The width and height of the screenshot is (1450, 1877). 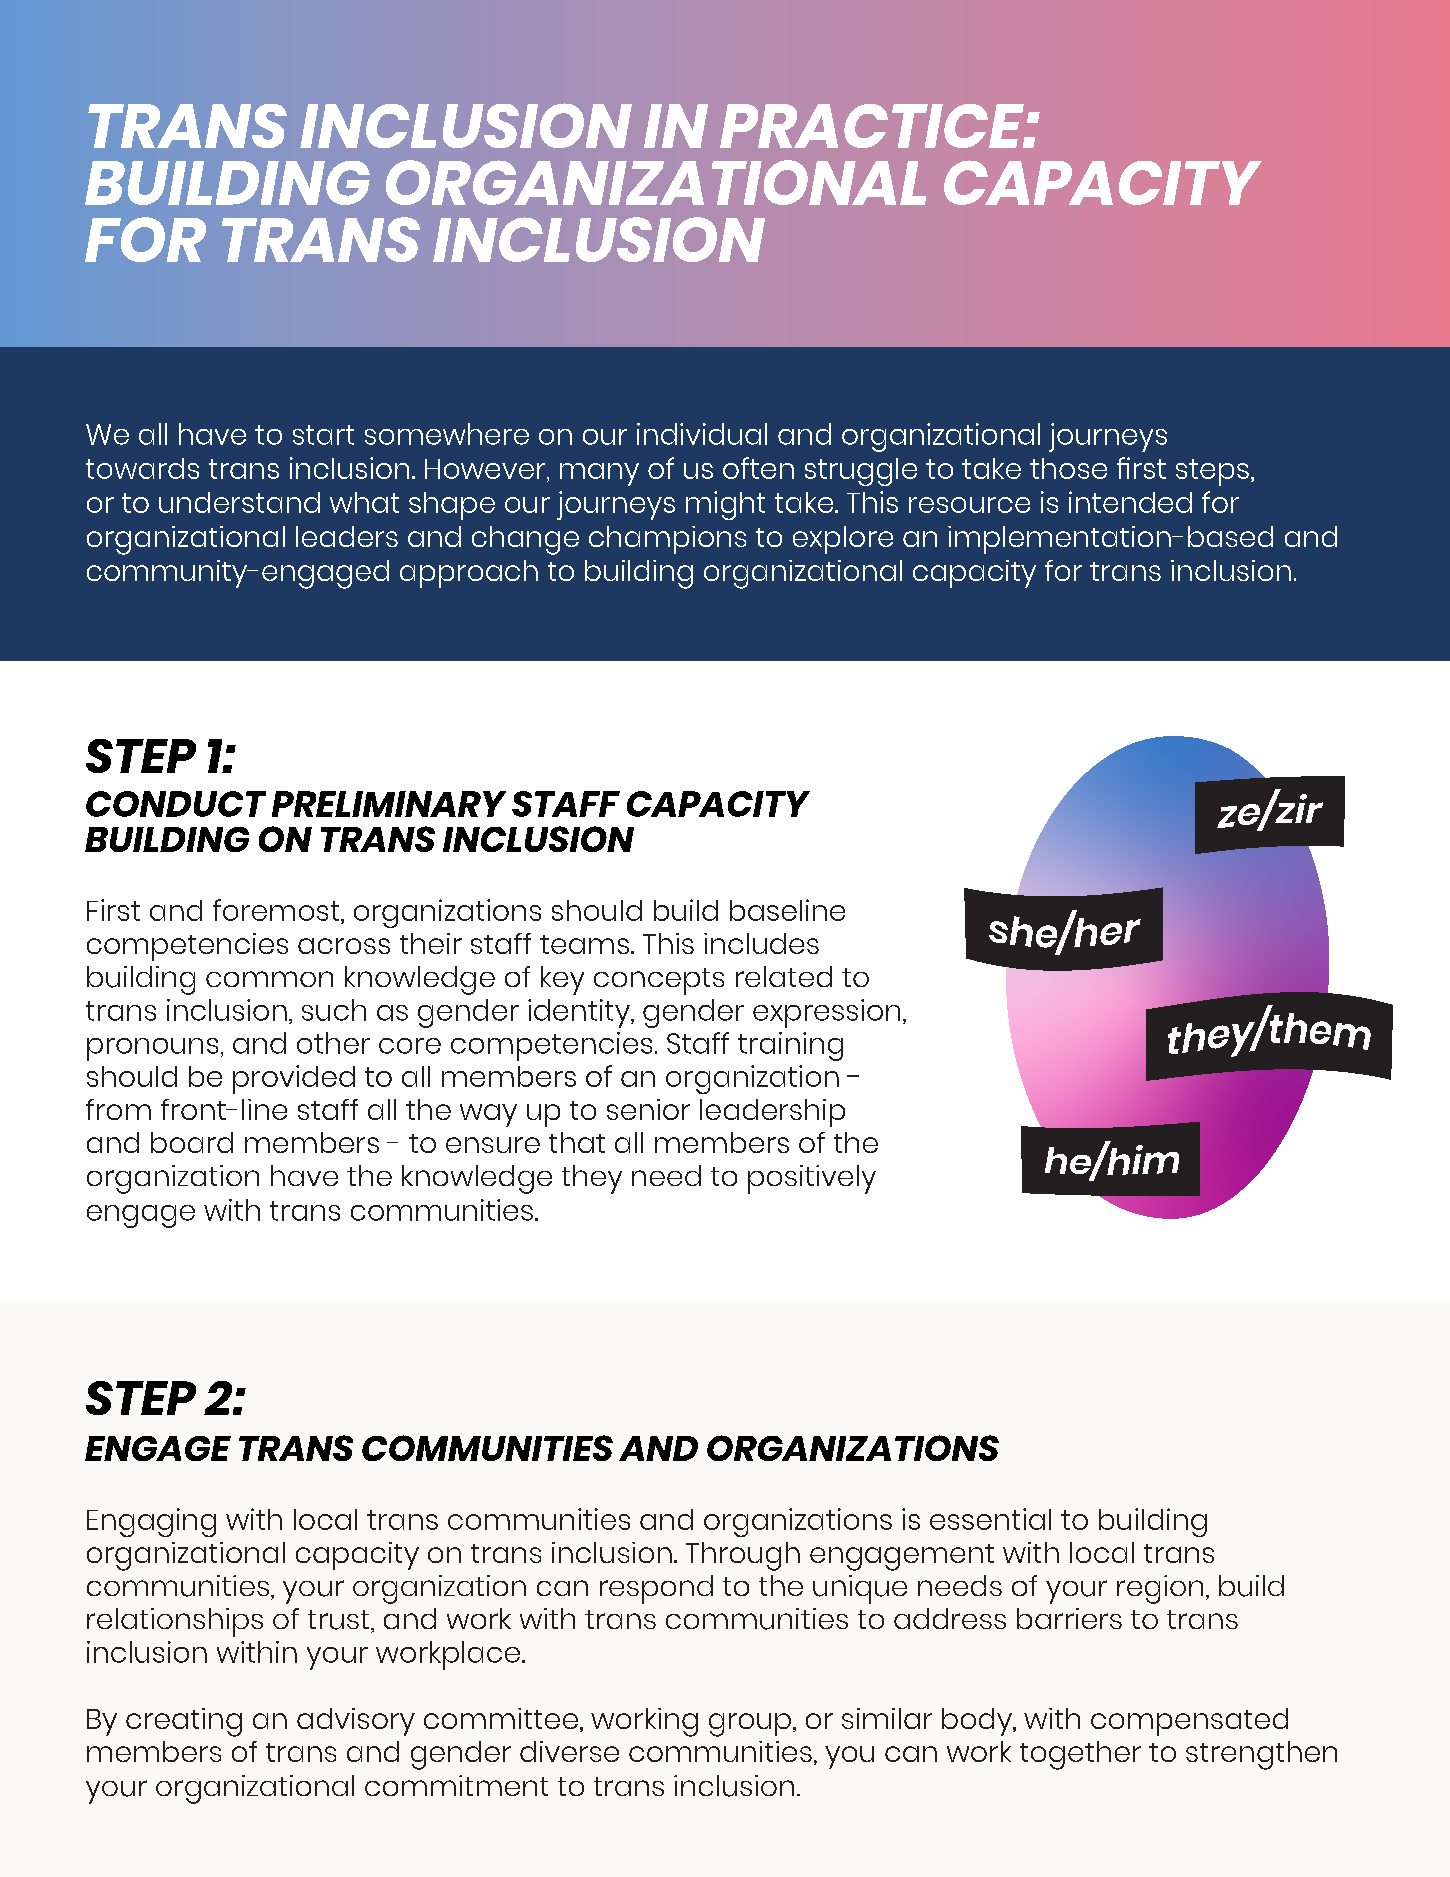 What do you see at coordinates (648, 1109) in the screenshot?
I see `senior` at bounding box center [648, 1109].
